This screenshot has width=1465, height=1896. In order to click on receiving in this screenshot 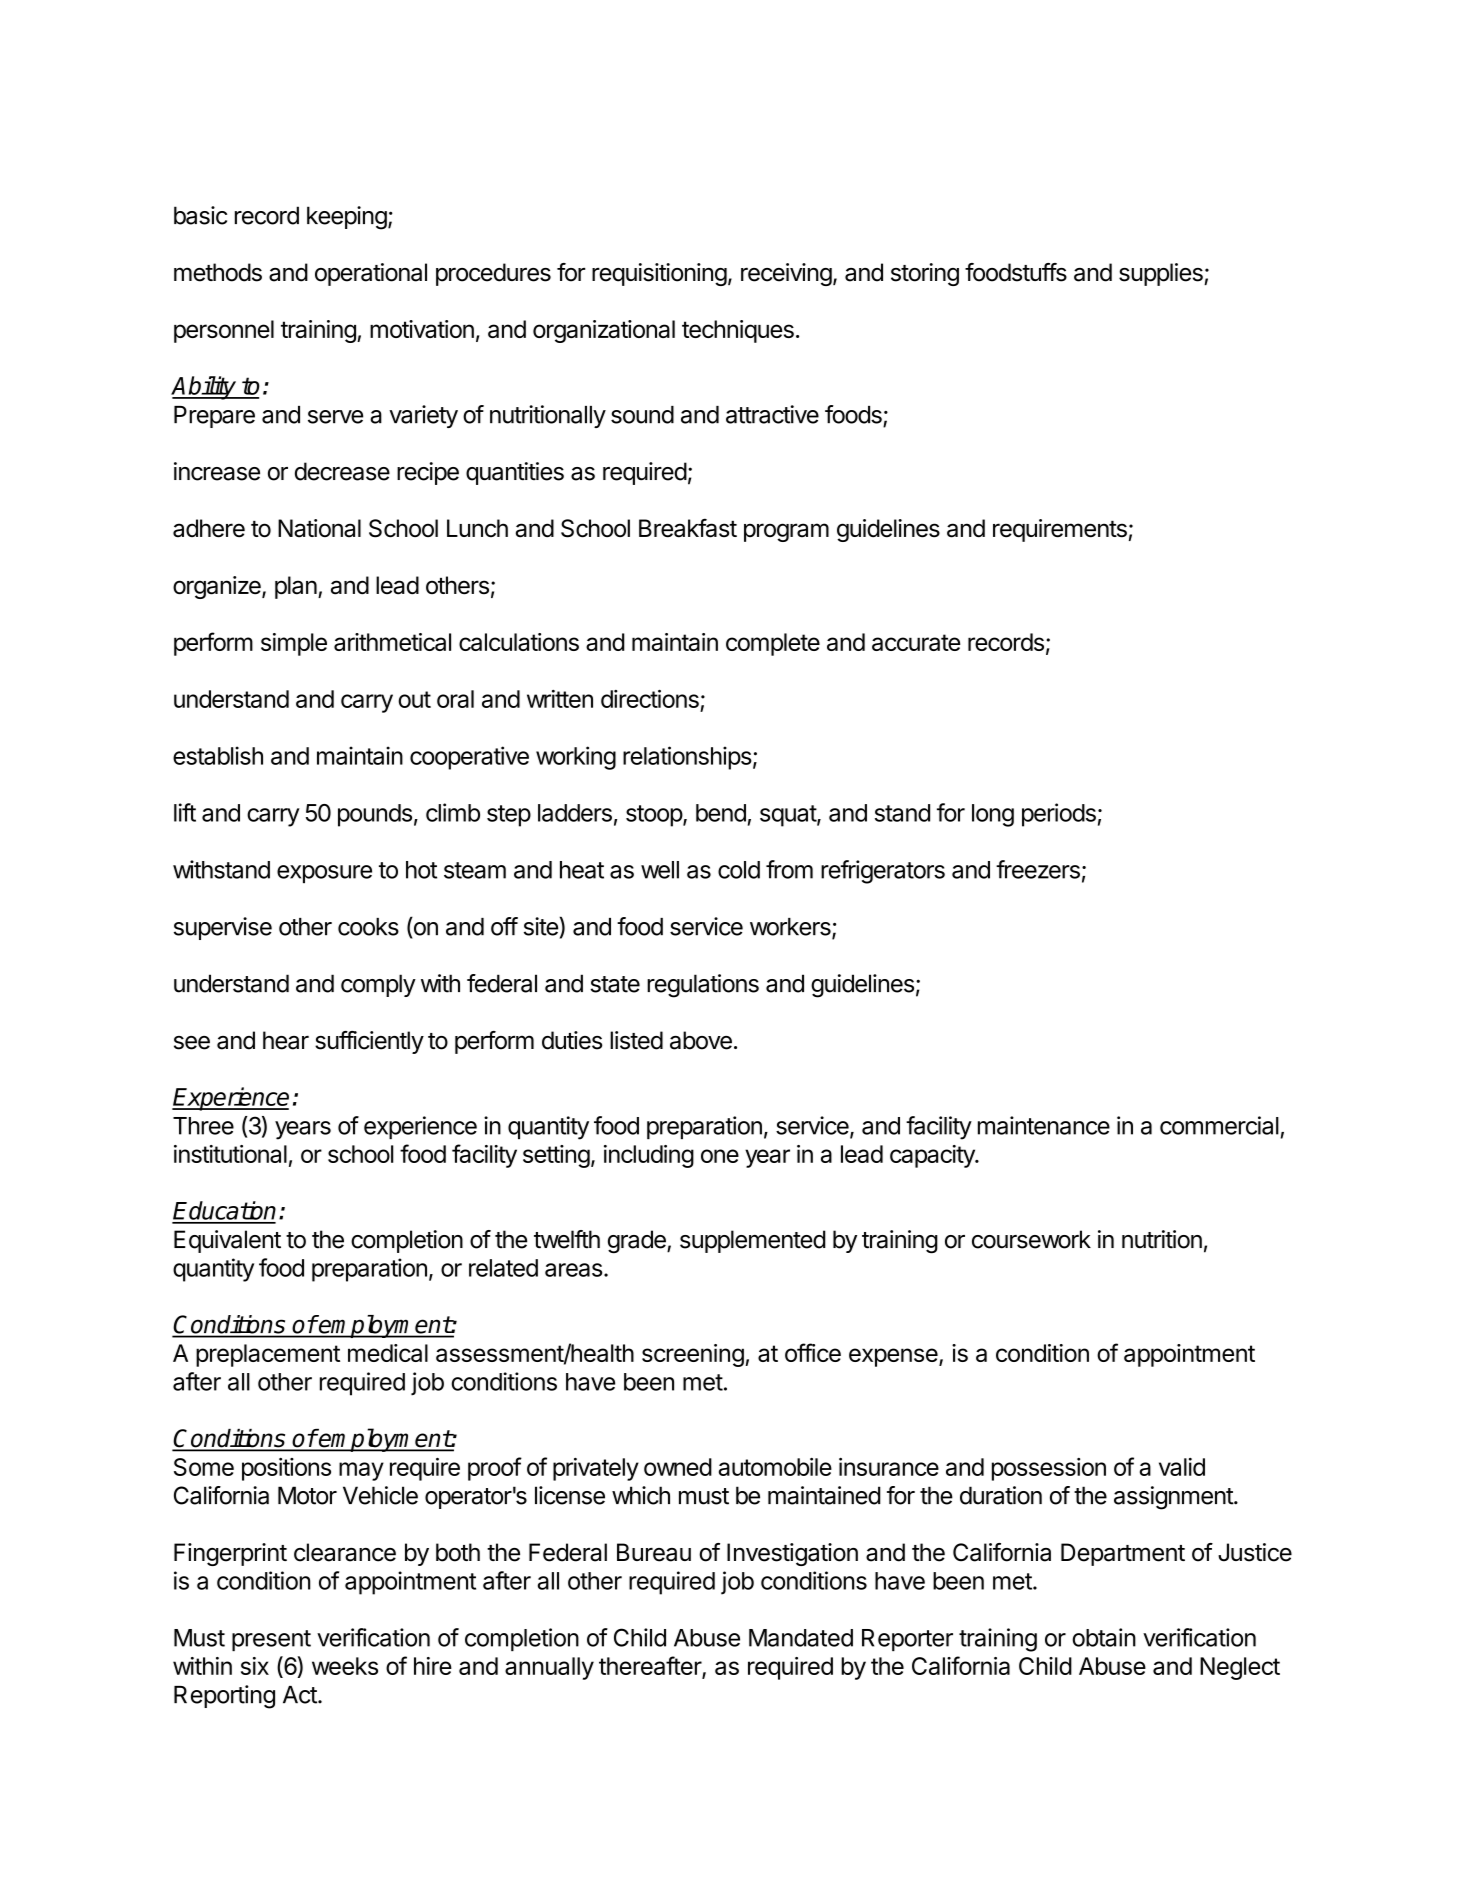, I will do `click(786, 274)`.
